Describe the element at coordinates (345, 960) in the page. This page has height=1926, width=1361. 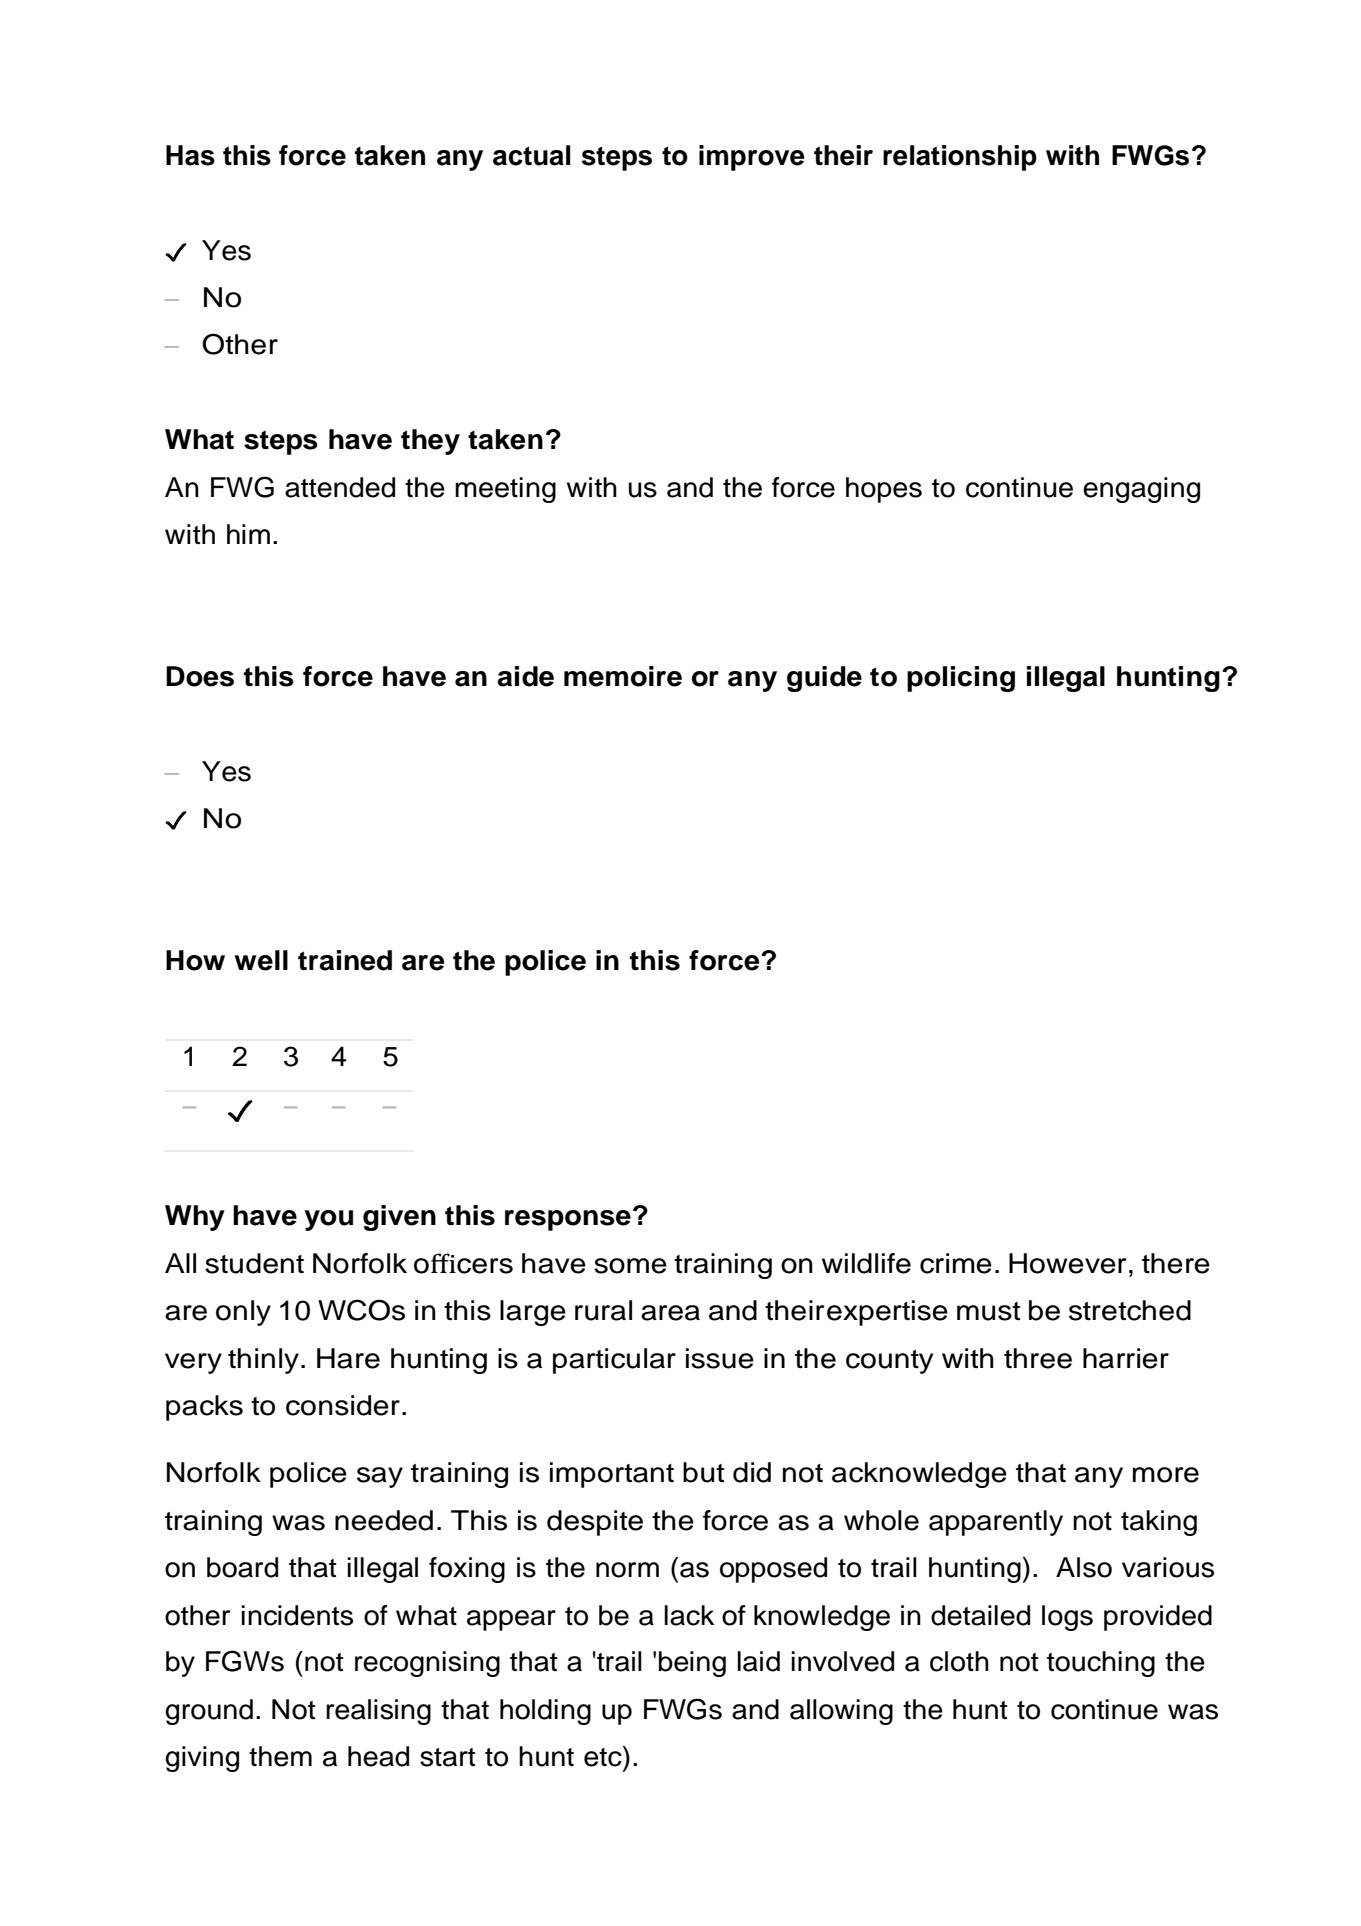
I see `trained` at that location.
